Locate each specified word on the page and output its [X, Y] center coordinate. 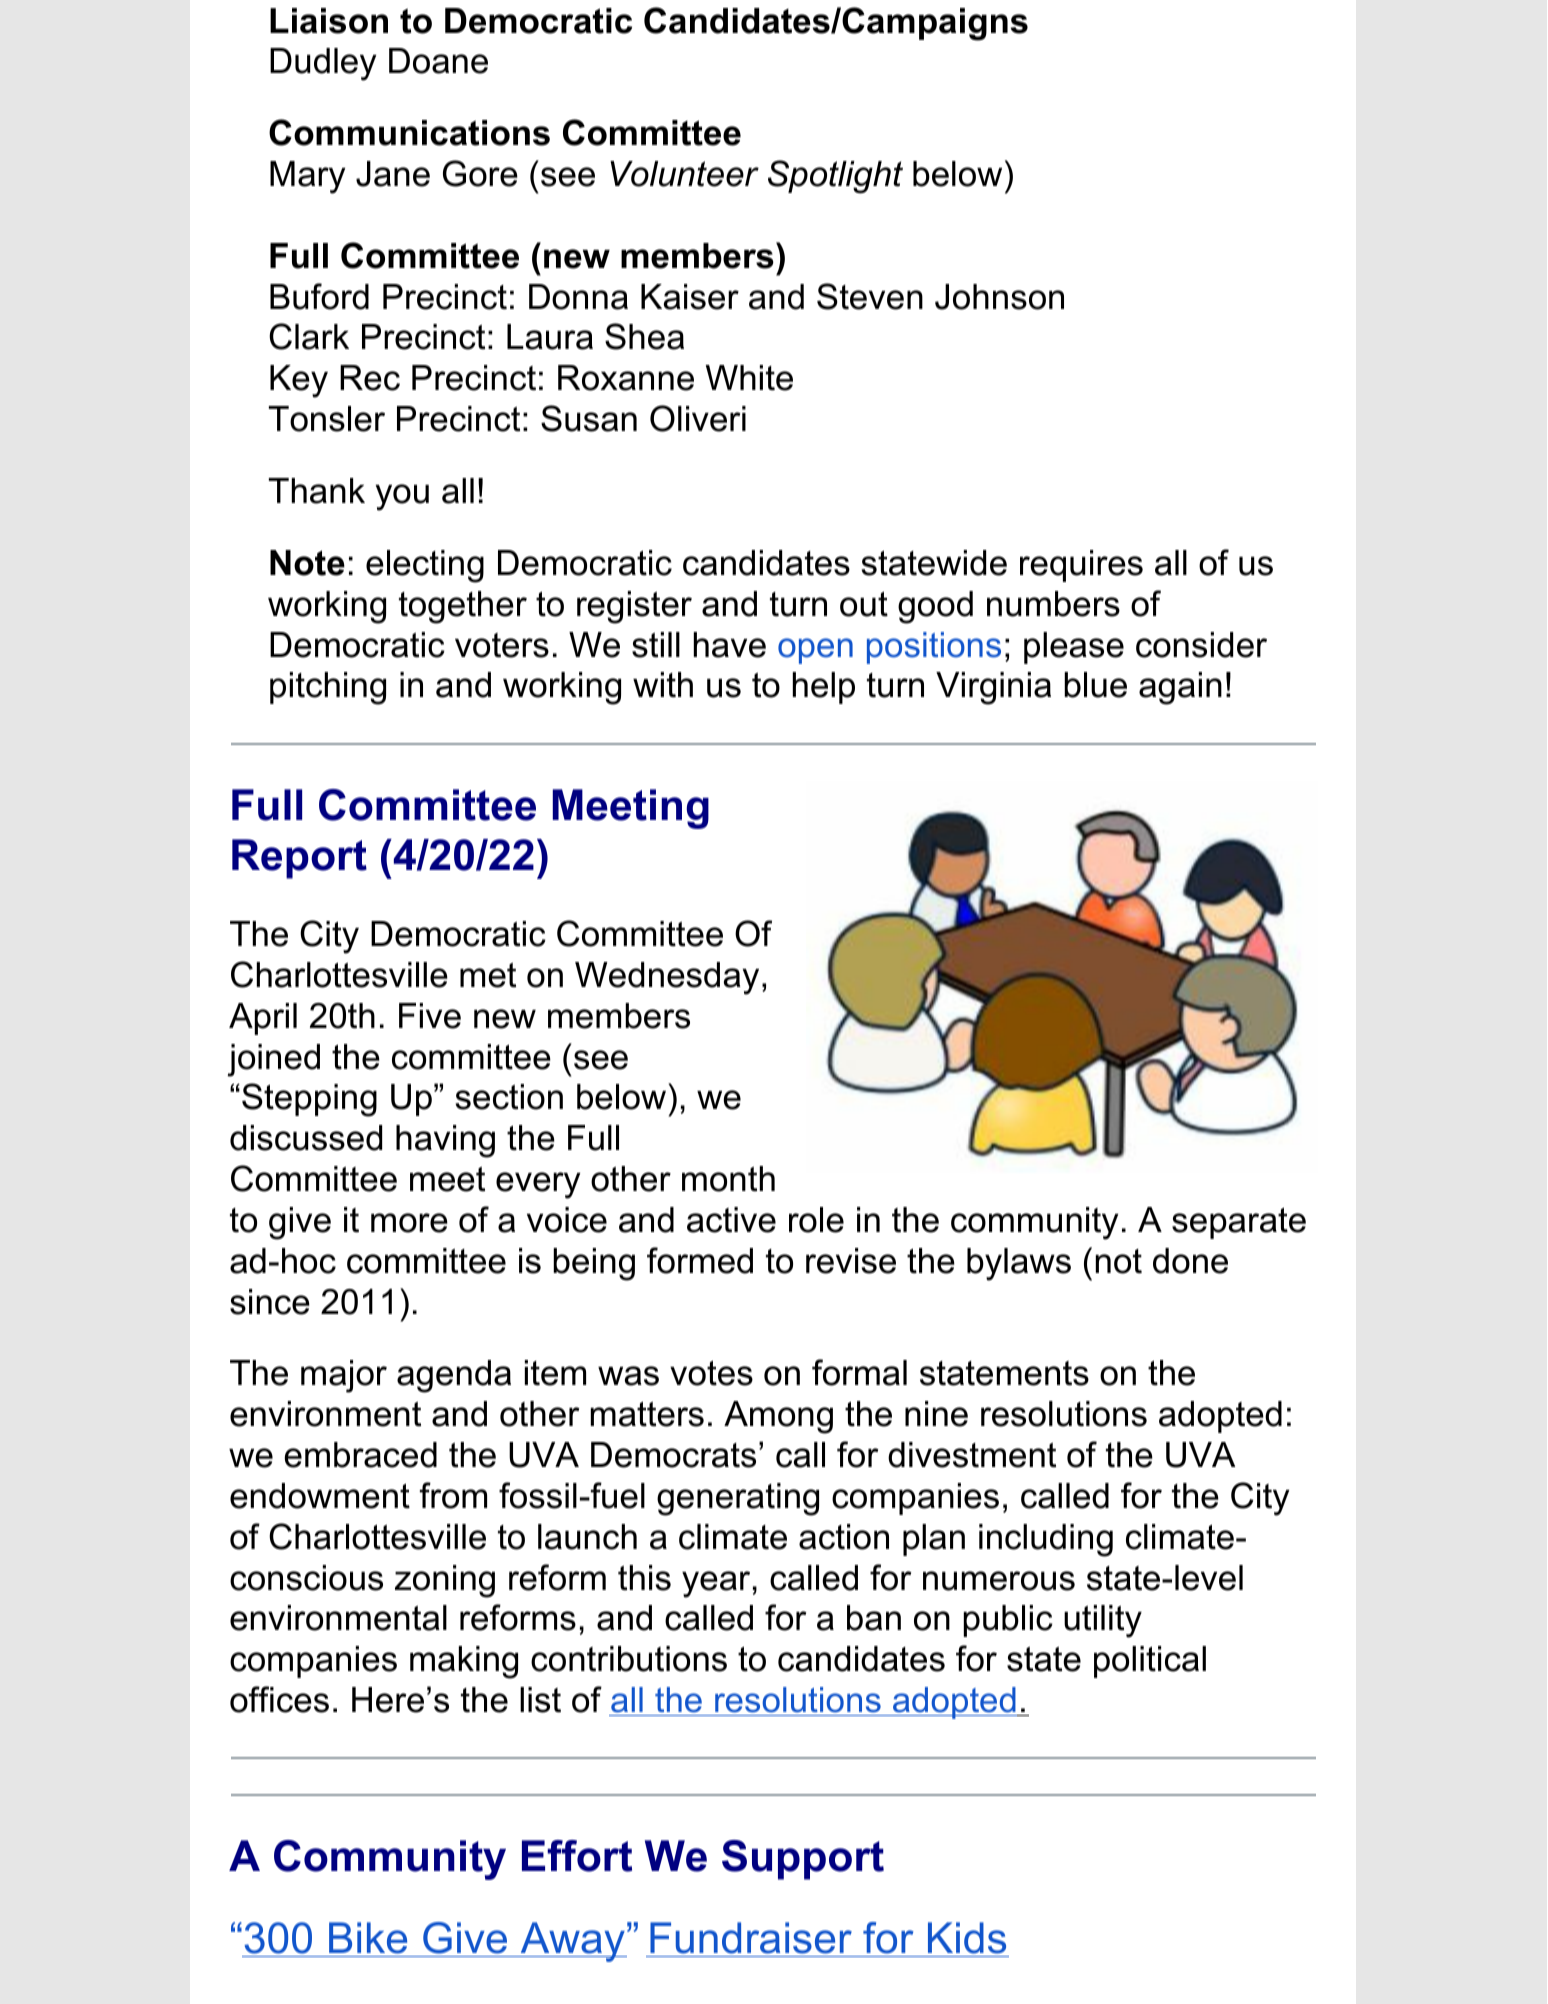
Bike [368, 1939]
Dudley [323, 64]
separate [1239, 1223]
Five [430, 1016]
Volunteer [684, 174]
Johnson [999, 297]
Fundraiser [751, 1939]
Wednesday [667, 978]
